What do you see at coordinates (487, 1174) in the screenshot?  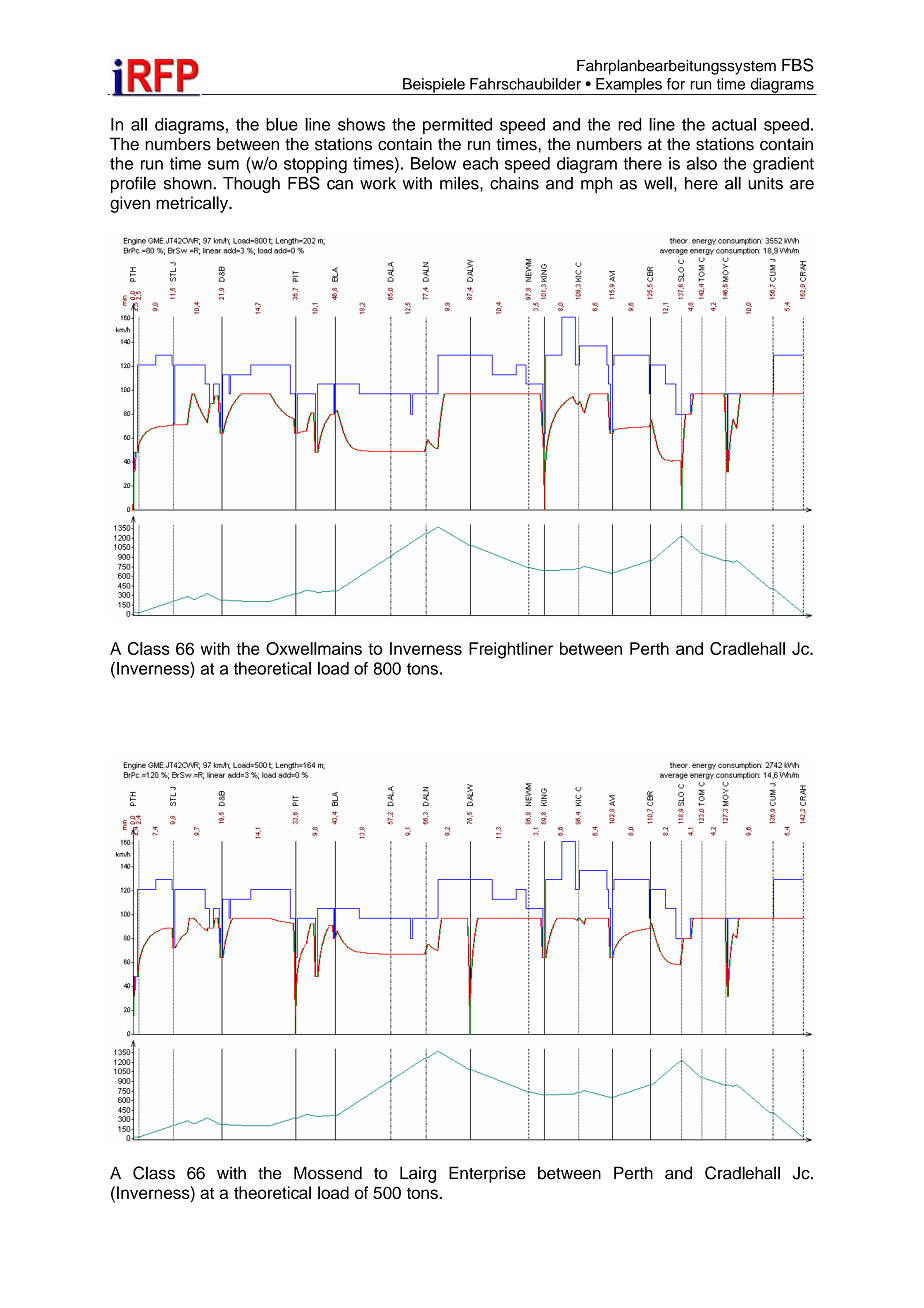 I see `Enterprise` at bounding box center [487, 1174].
